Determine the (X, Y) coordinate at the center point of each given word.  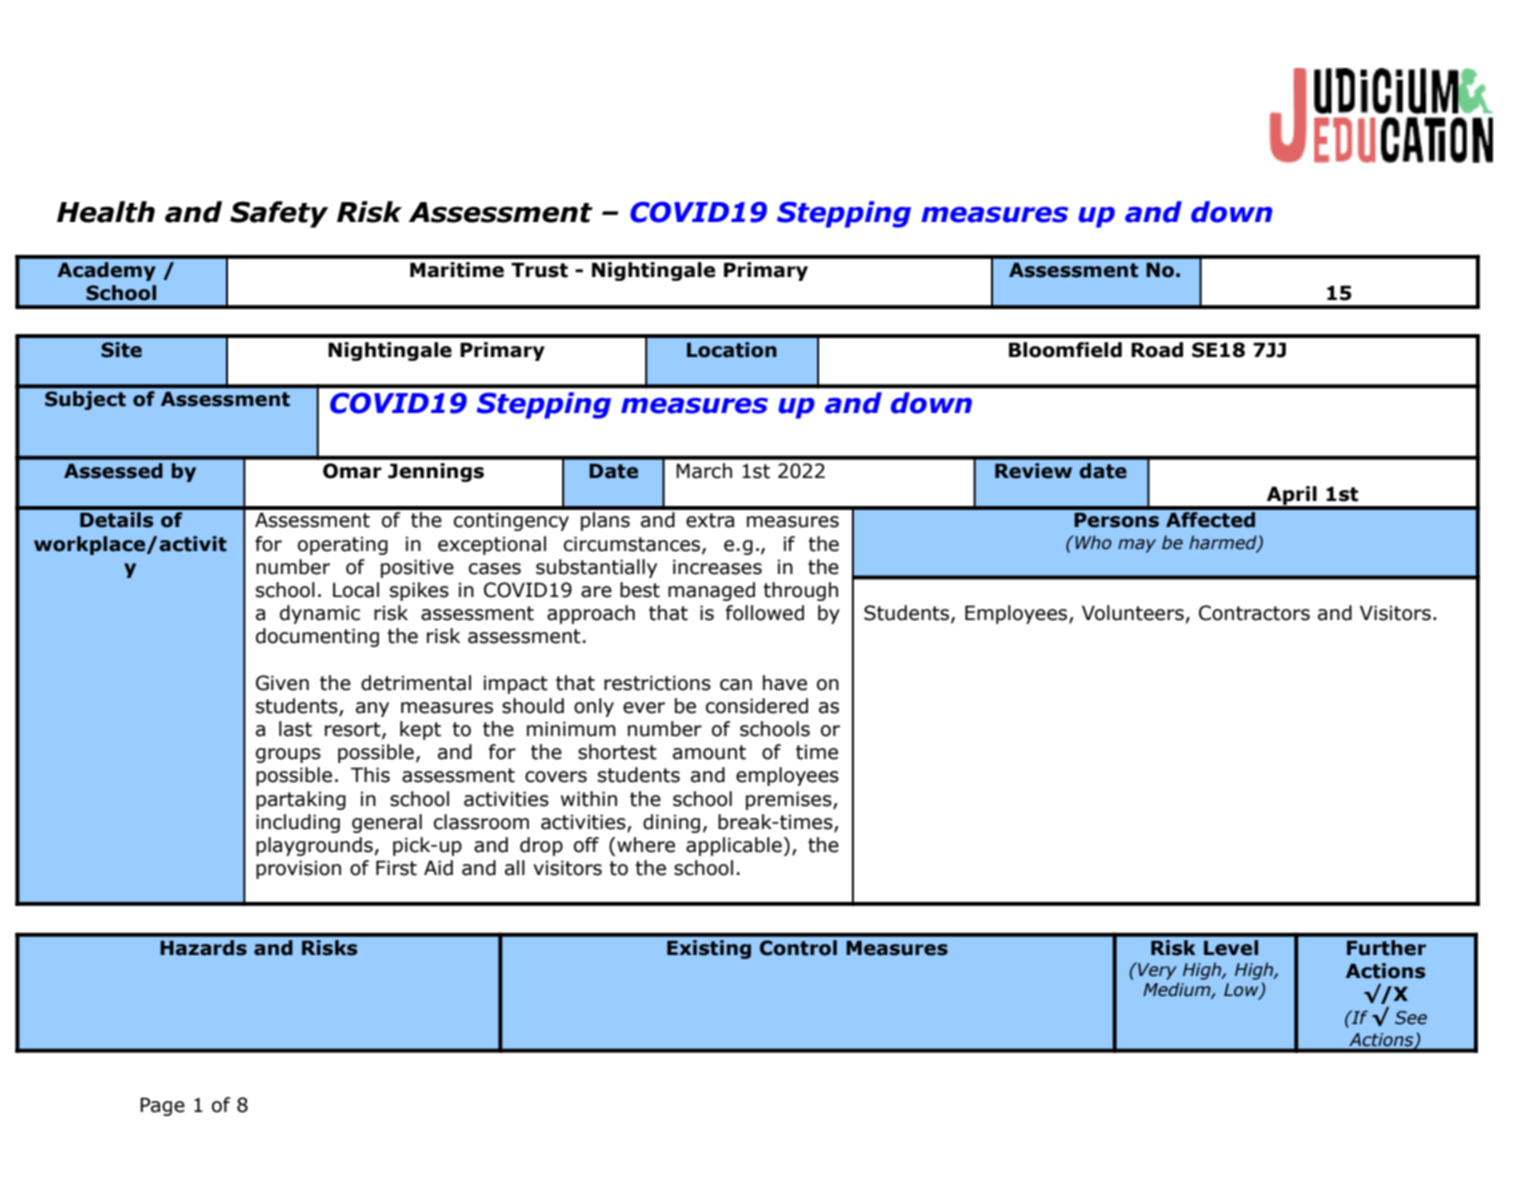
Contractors (1254, 613)
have (785, 683)
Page (162, 1106)
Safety (279, 214)
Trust (539, 270)
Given (282, 683)
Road (1157, 350)
